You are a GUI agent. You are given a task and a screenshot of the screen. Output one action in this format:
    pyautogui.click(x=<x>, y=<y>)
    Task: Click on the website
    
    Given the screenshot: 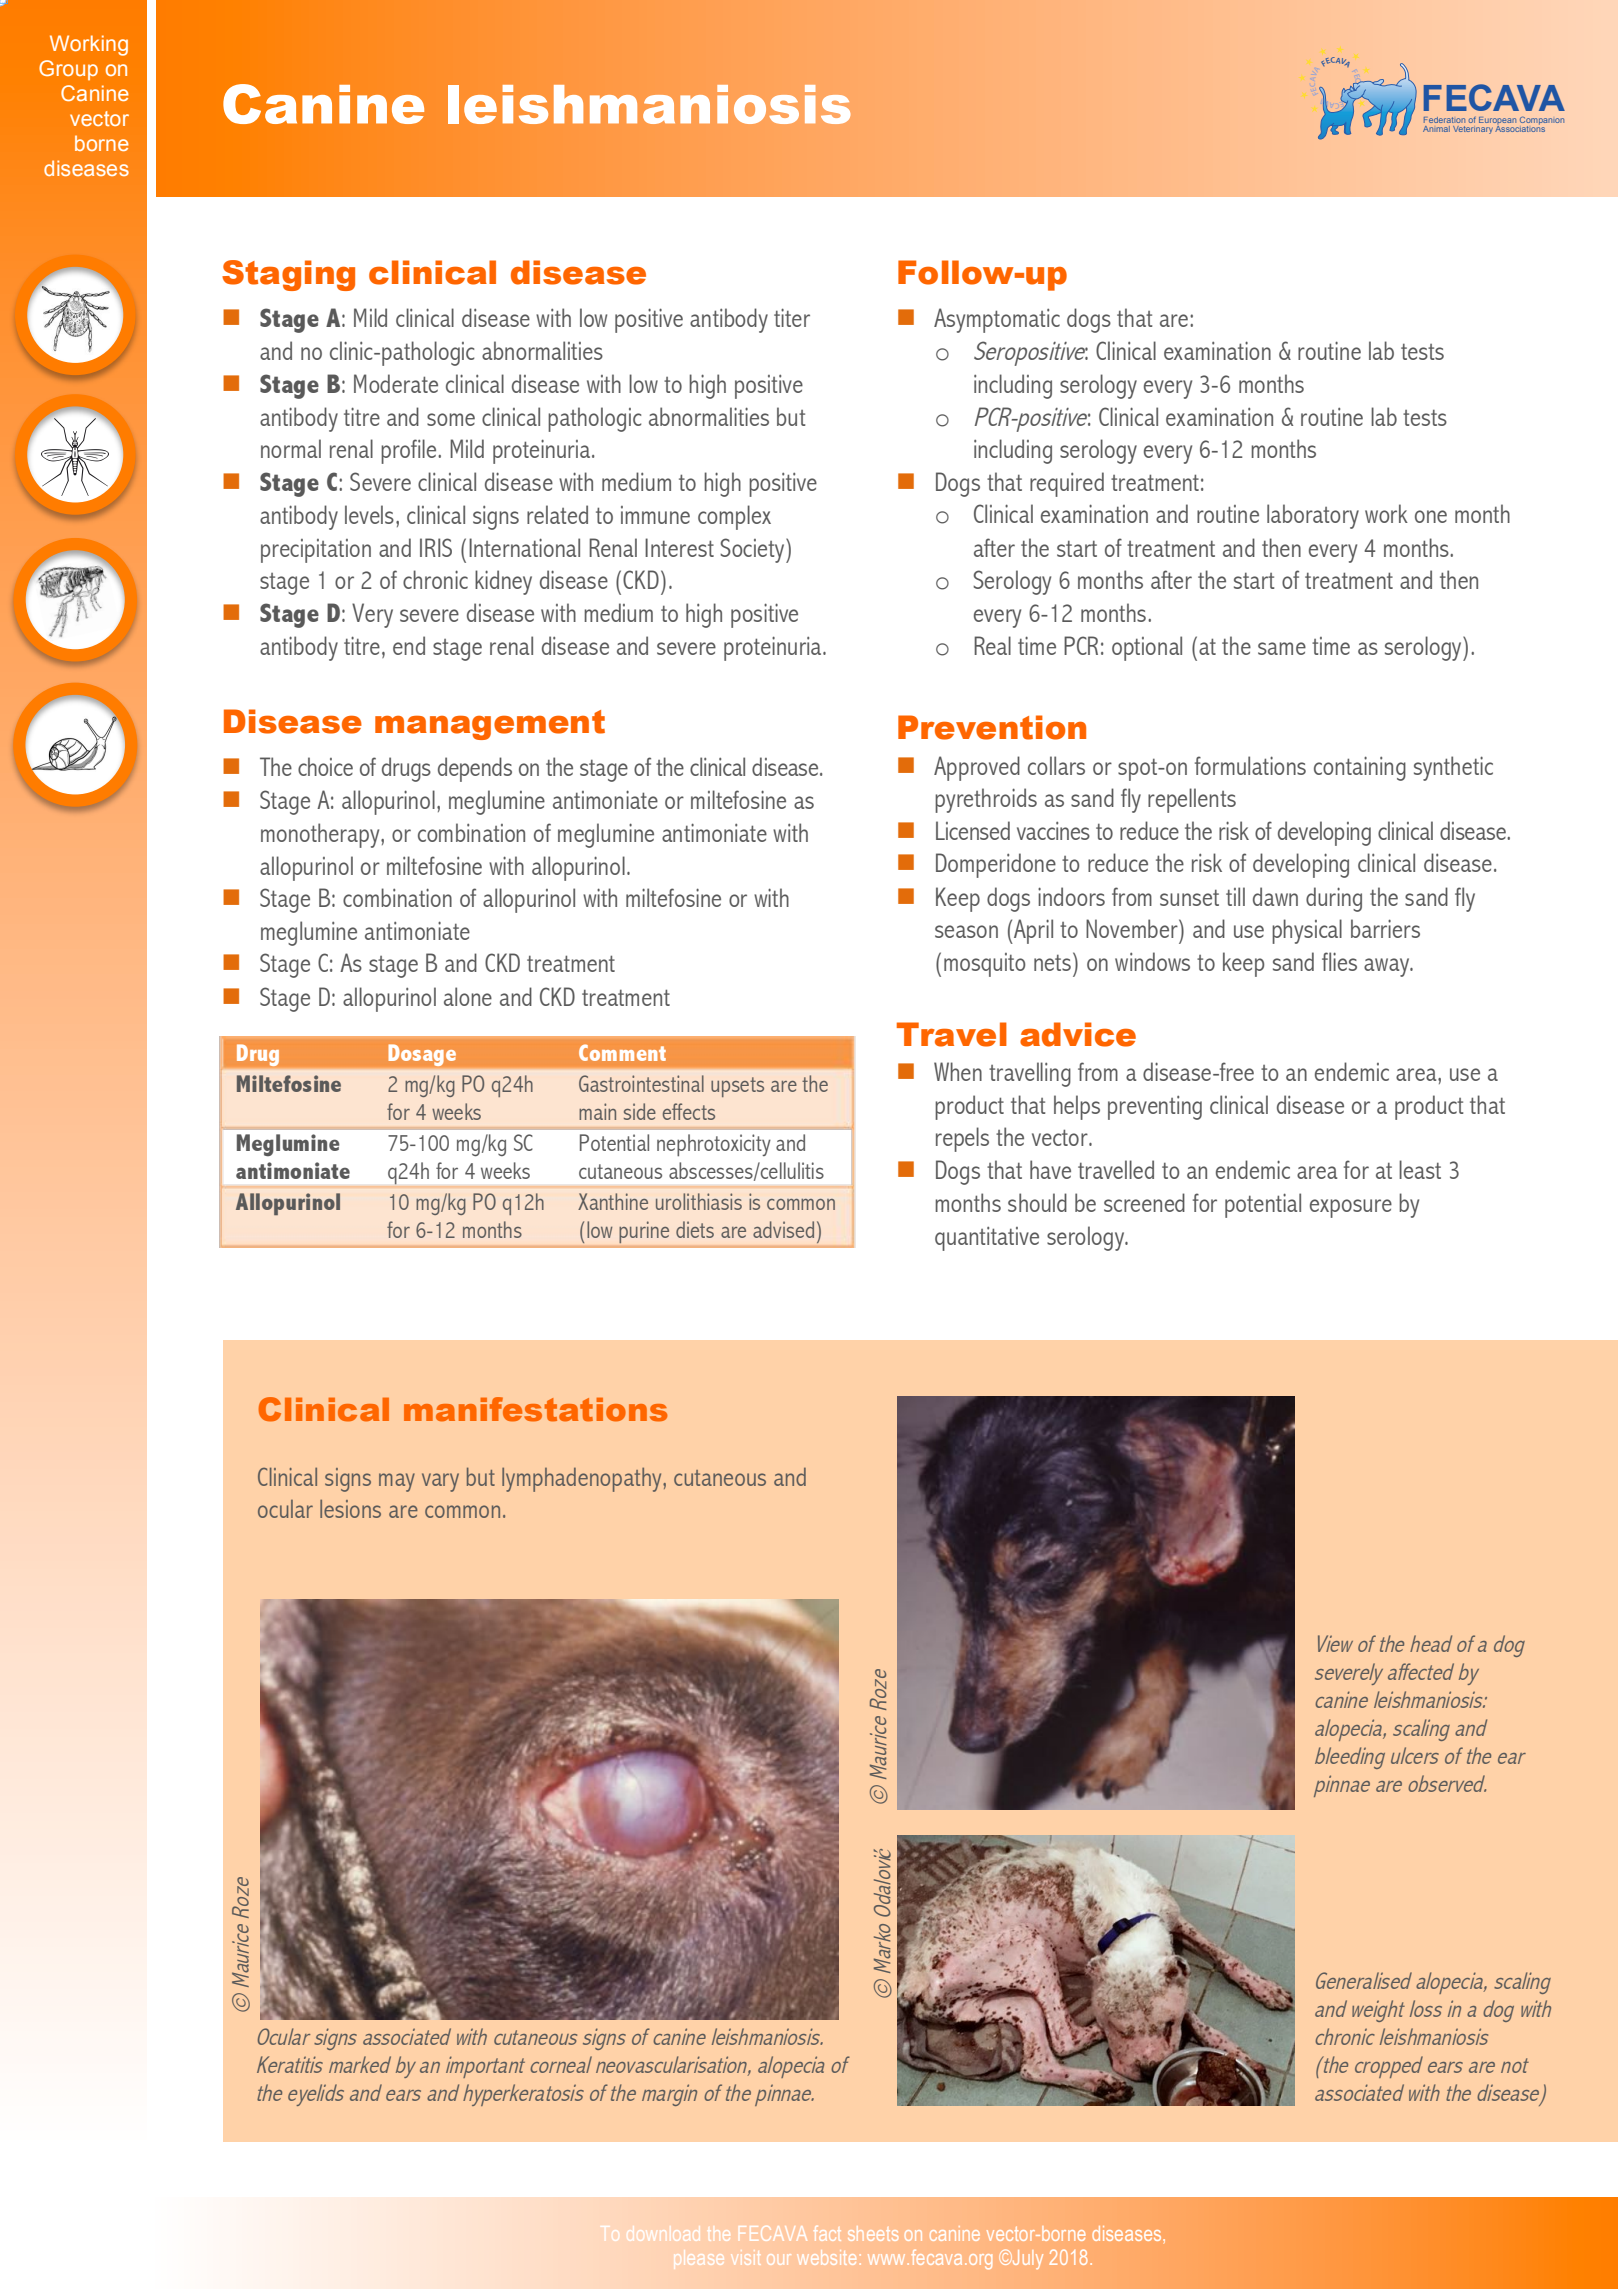 What is the action you would take?
    pyautogui.click(x=826, y=2257)
